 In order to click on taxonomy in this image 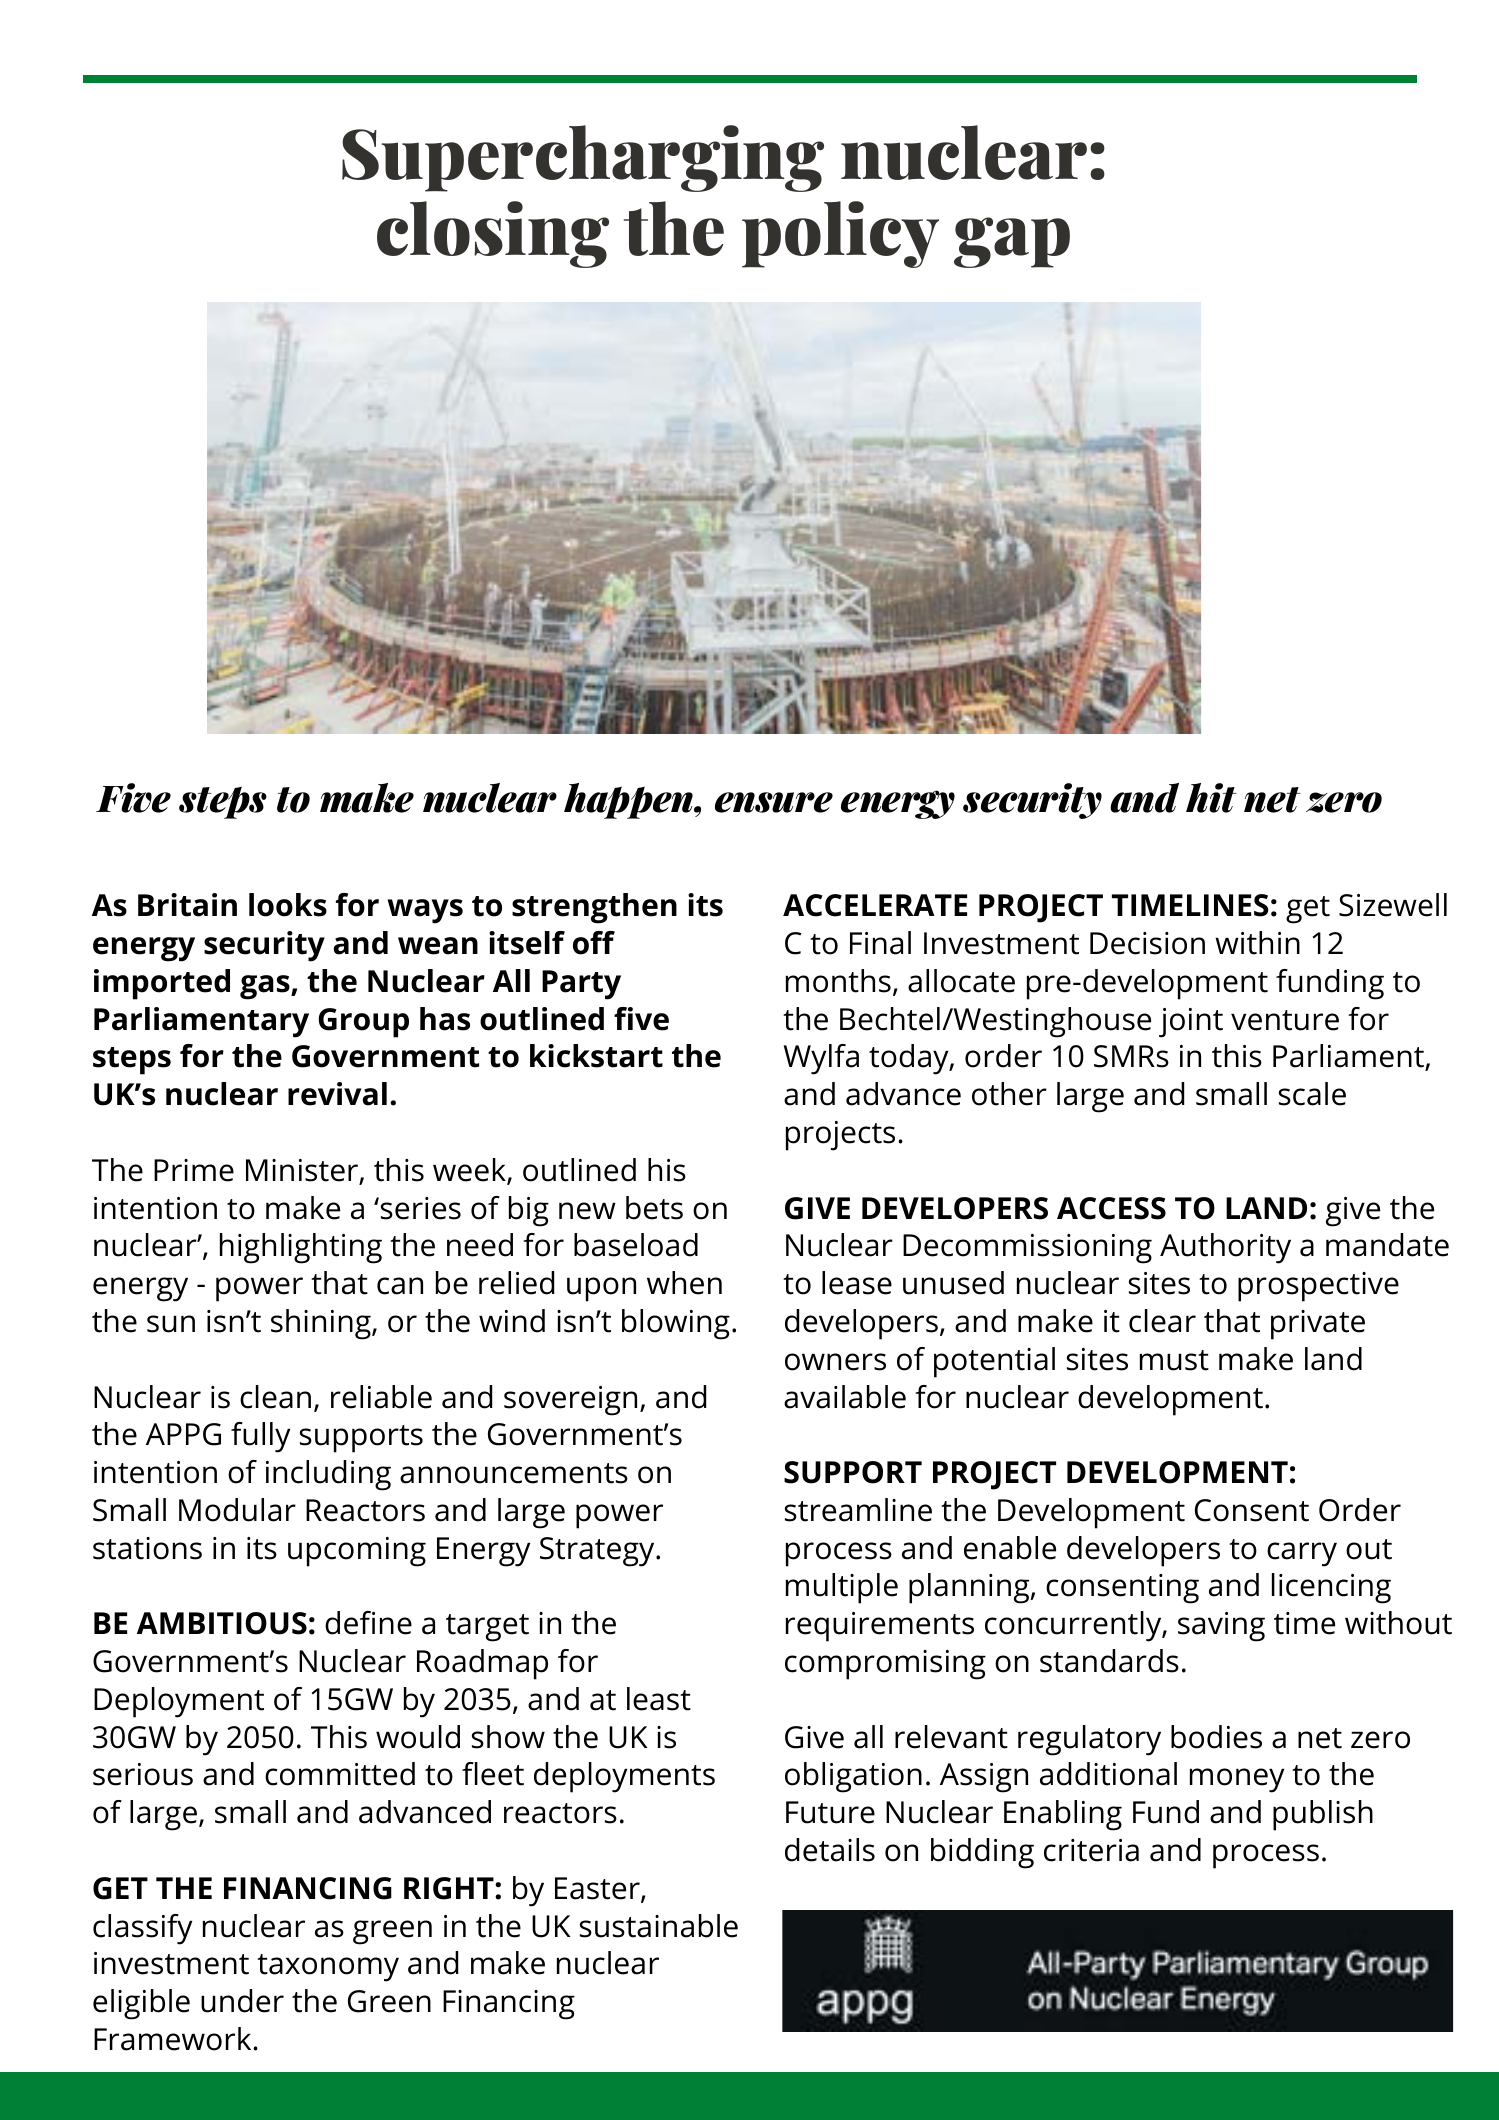, I will do `click(328, 1968)`.
